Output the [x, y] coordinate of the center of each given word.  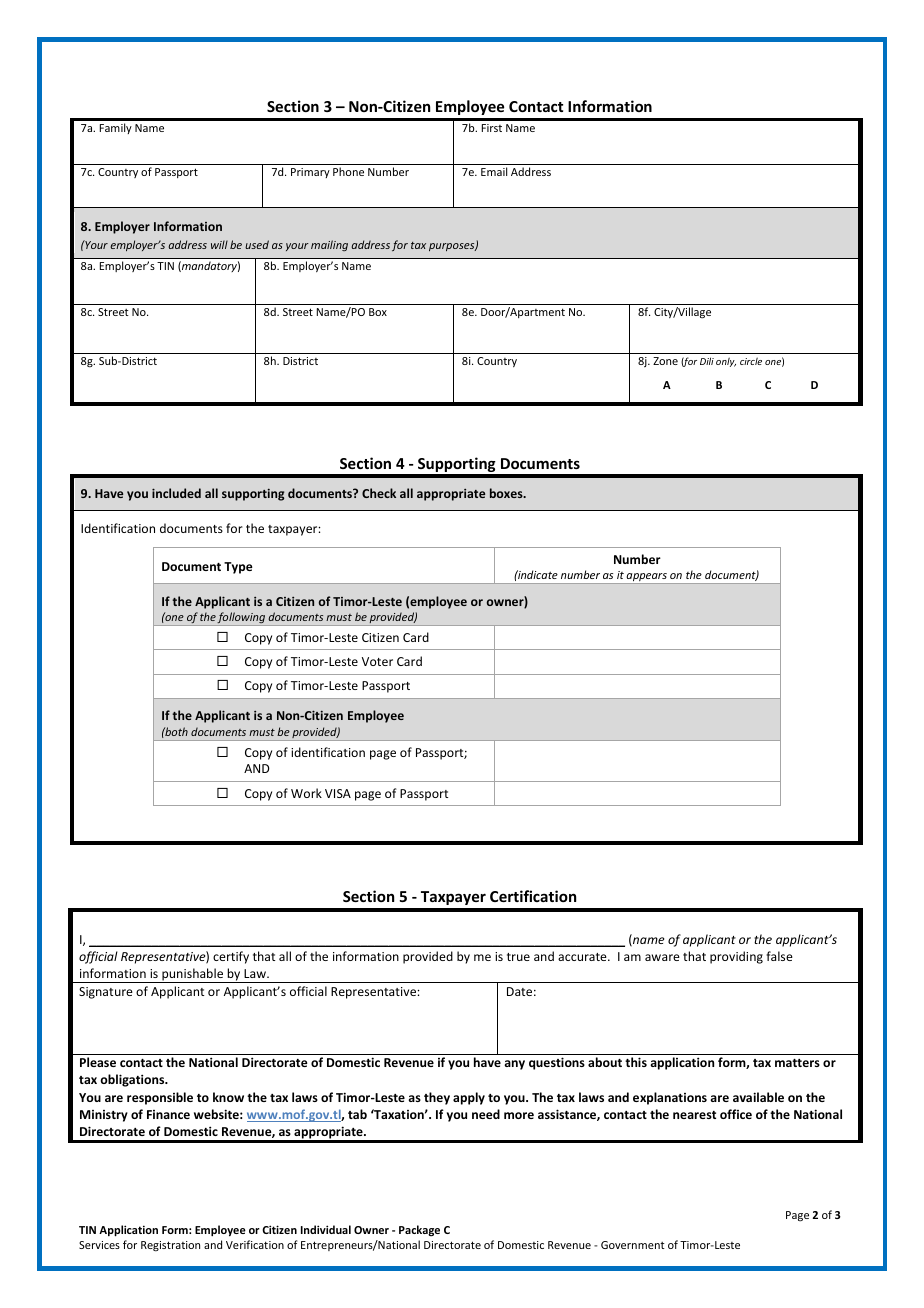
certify [231, 957]
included [176, 493]
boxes [507, 493]
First [492, 128]
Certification [533, 896]
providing [736, 957]
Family [116, 128]
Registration [170, 1246]
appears [647, 578]
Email [494, 171]
